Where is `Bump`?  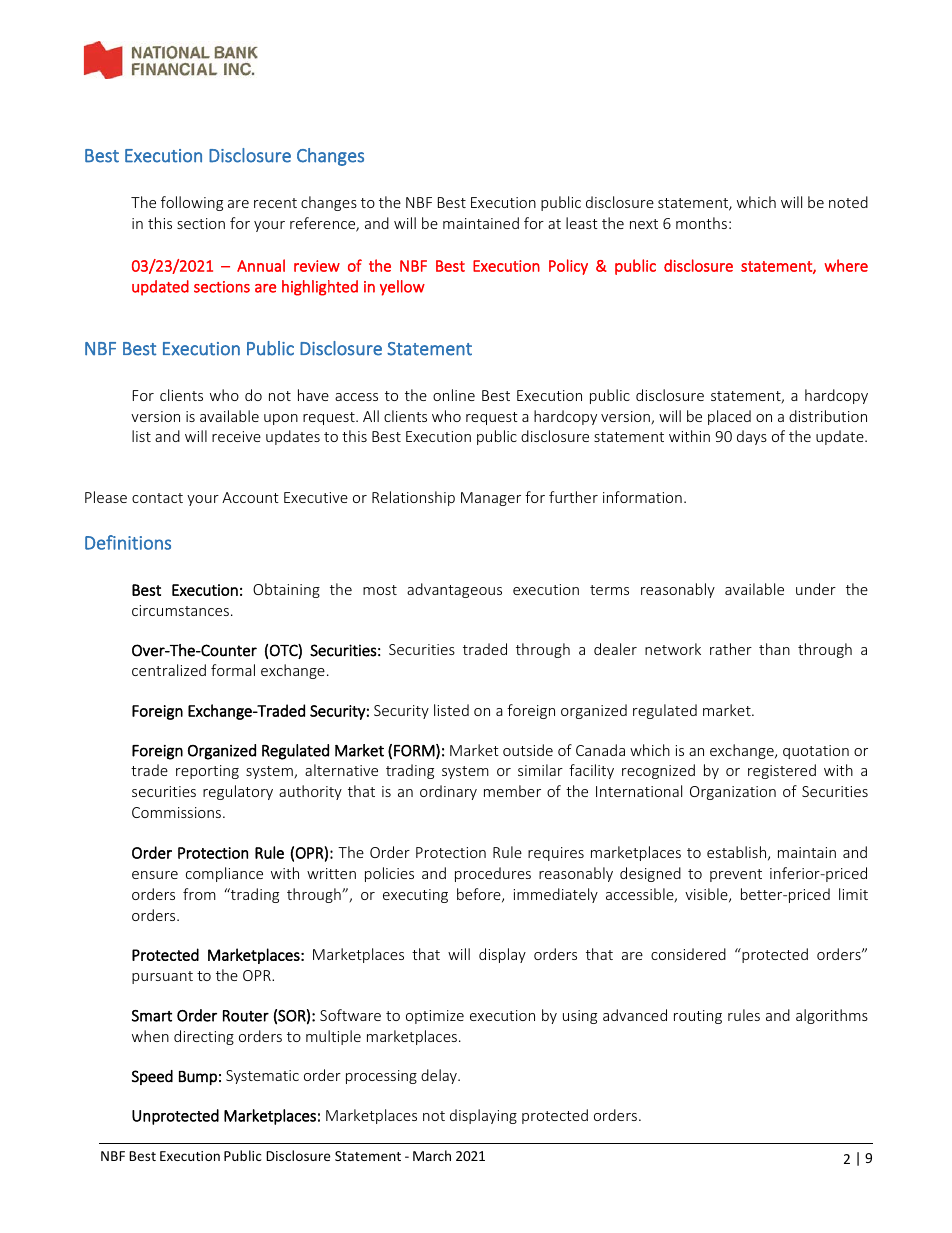
Bump is located at coordinates (198, 1078).
